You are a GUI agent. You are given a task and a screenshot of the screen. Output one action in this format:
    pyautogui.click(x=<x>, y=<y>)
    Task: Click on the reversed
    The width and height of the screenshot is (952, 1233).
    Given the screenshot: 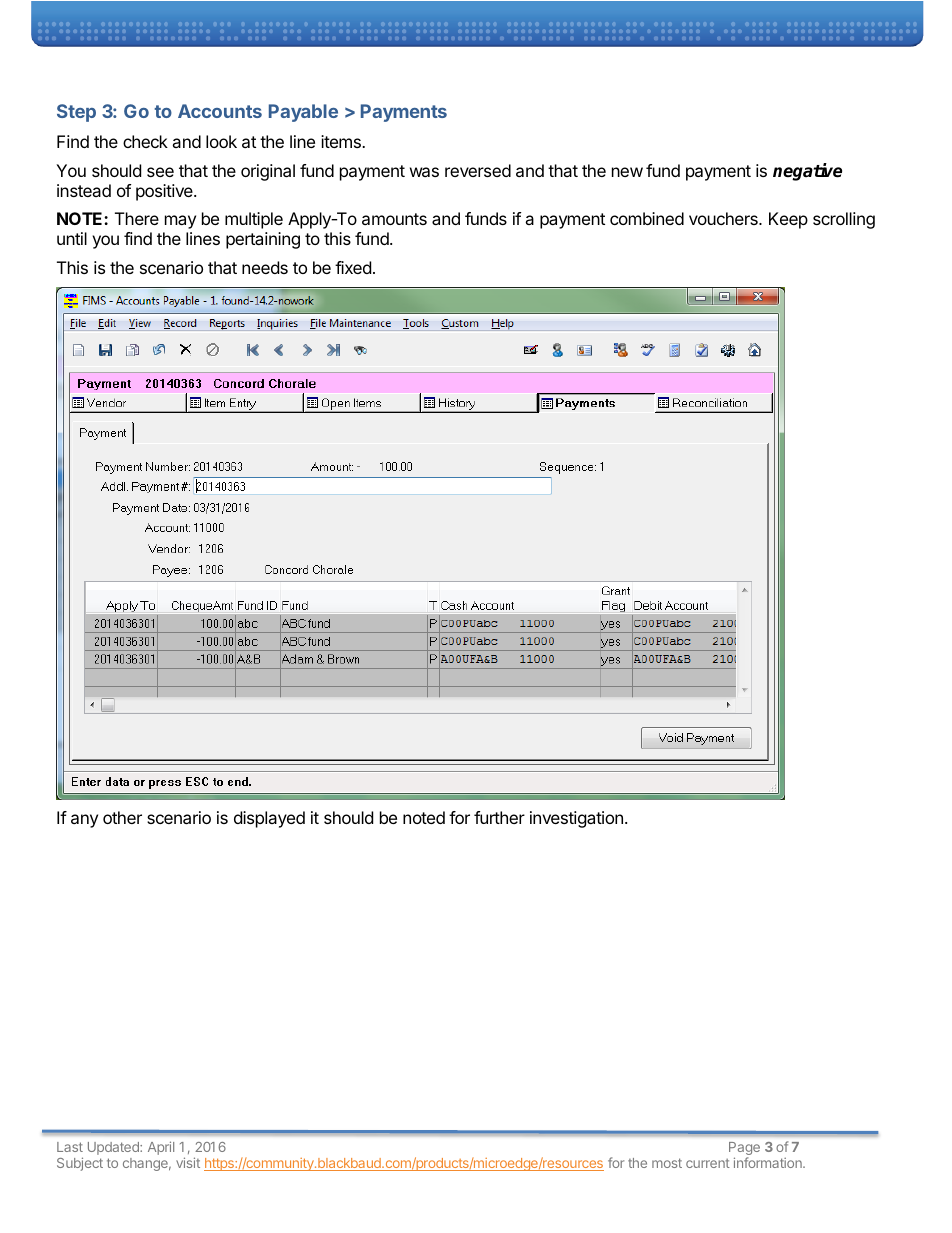 What is the action you would take?
    pyautogui.click(x=478, y=170)
